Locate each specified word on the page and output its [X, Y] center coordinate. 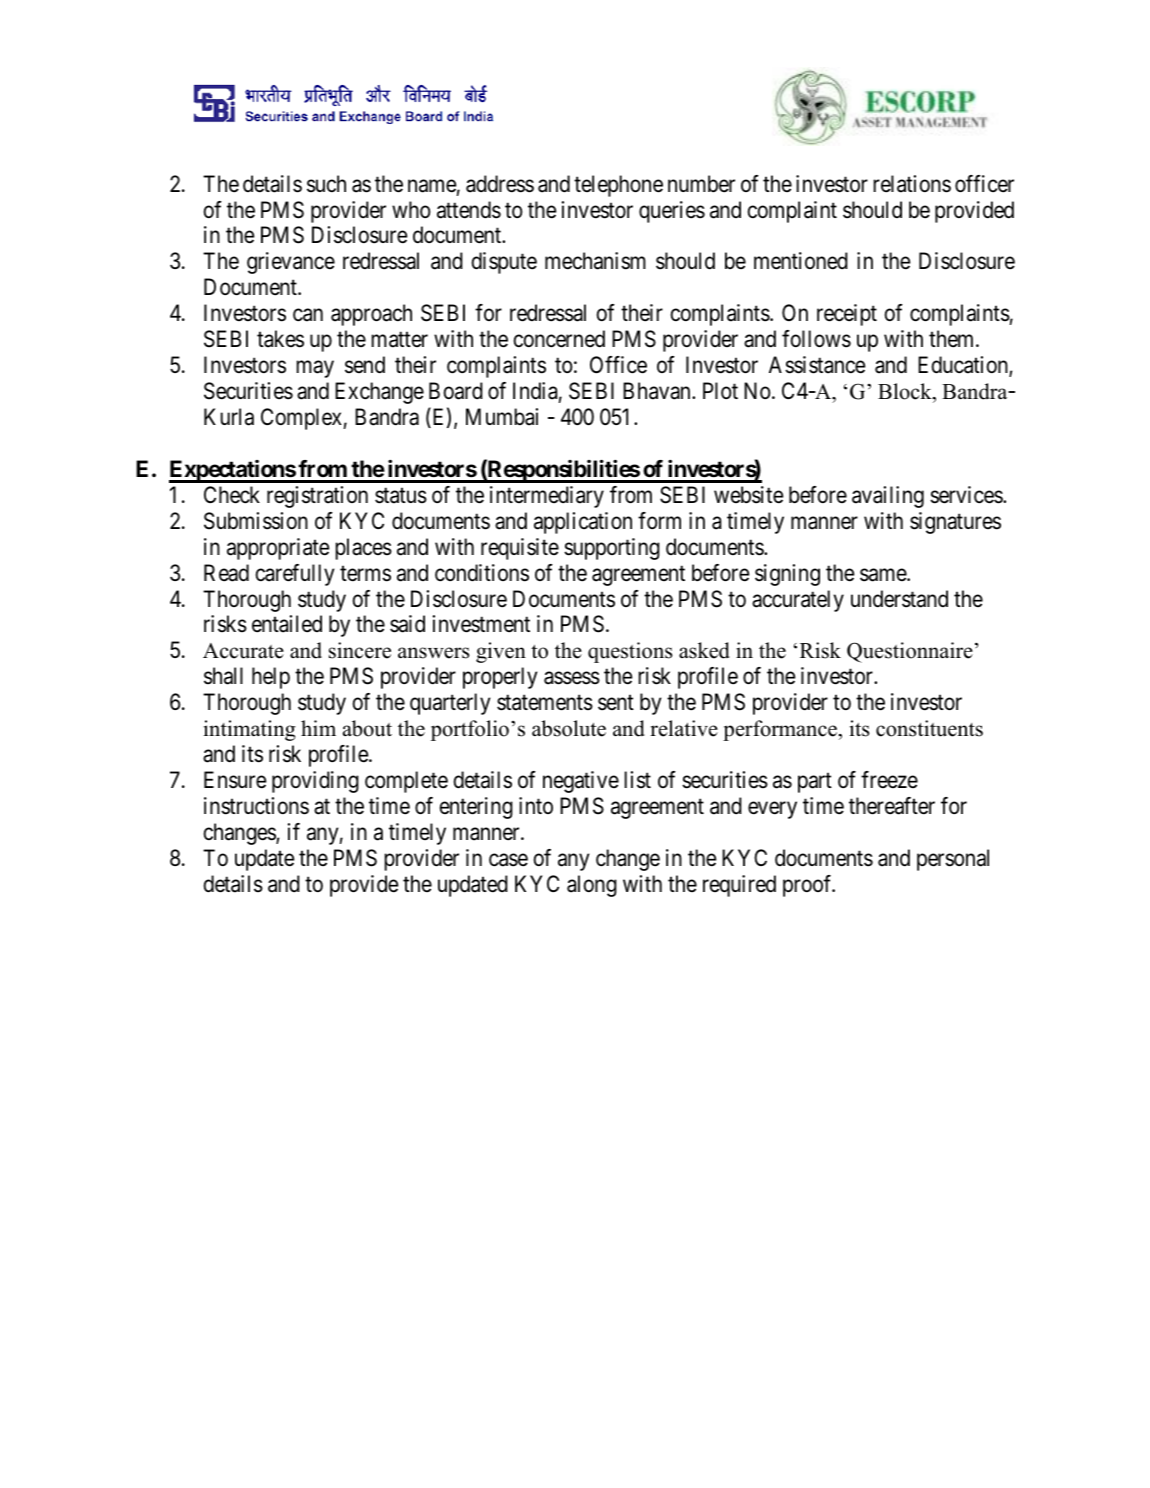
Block [906, 391]
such [326, 184]
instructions [256, 806]
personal [953, 860]
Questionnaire [910, 652]
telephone [618, 186]
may [315, 369]
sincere [360, 650]
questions [630, 652]
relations [912, 184]
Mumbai [502, 417]
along [592, 886]
